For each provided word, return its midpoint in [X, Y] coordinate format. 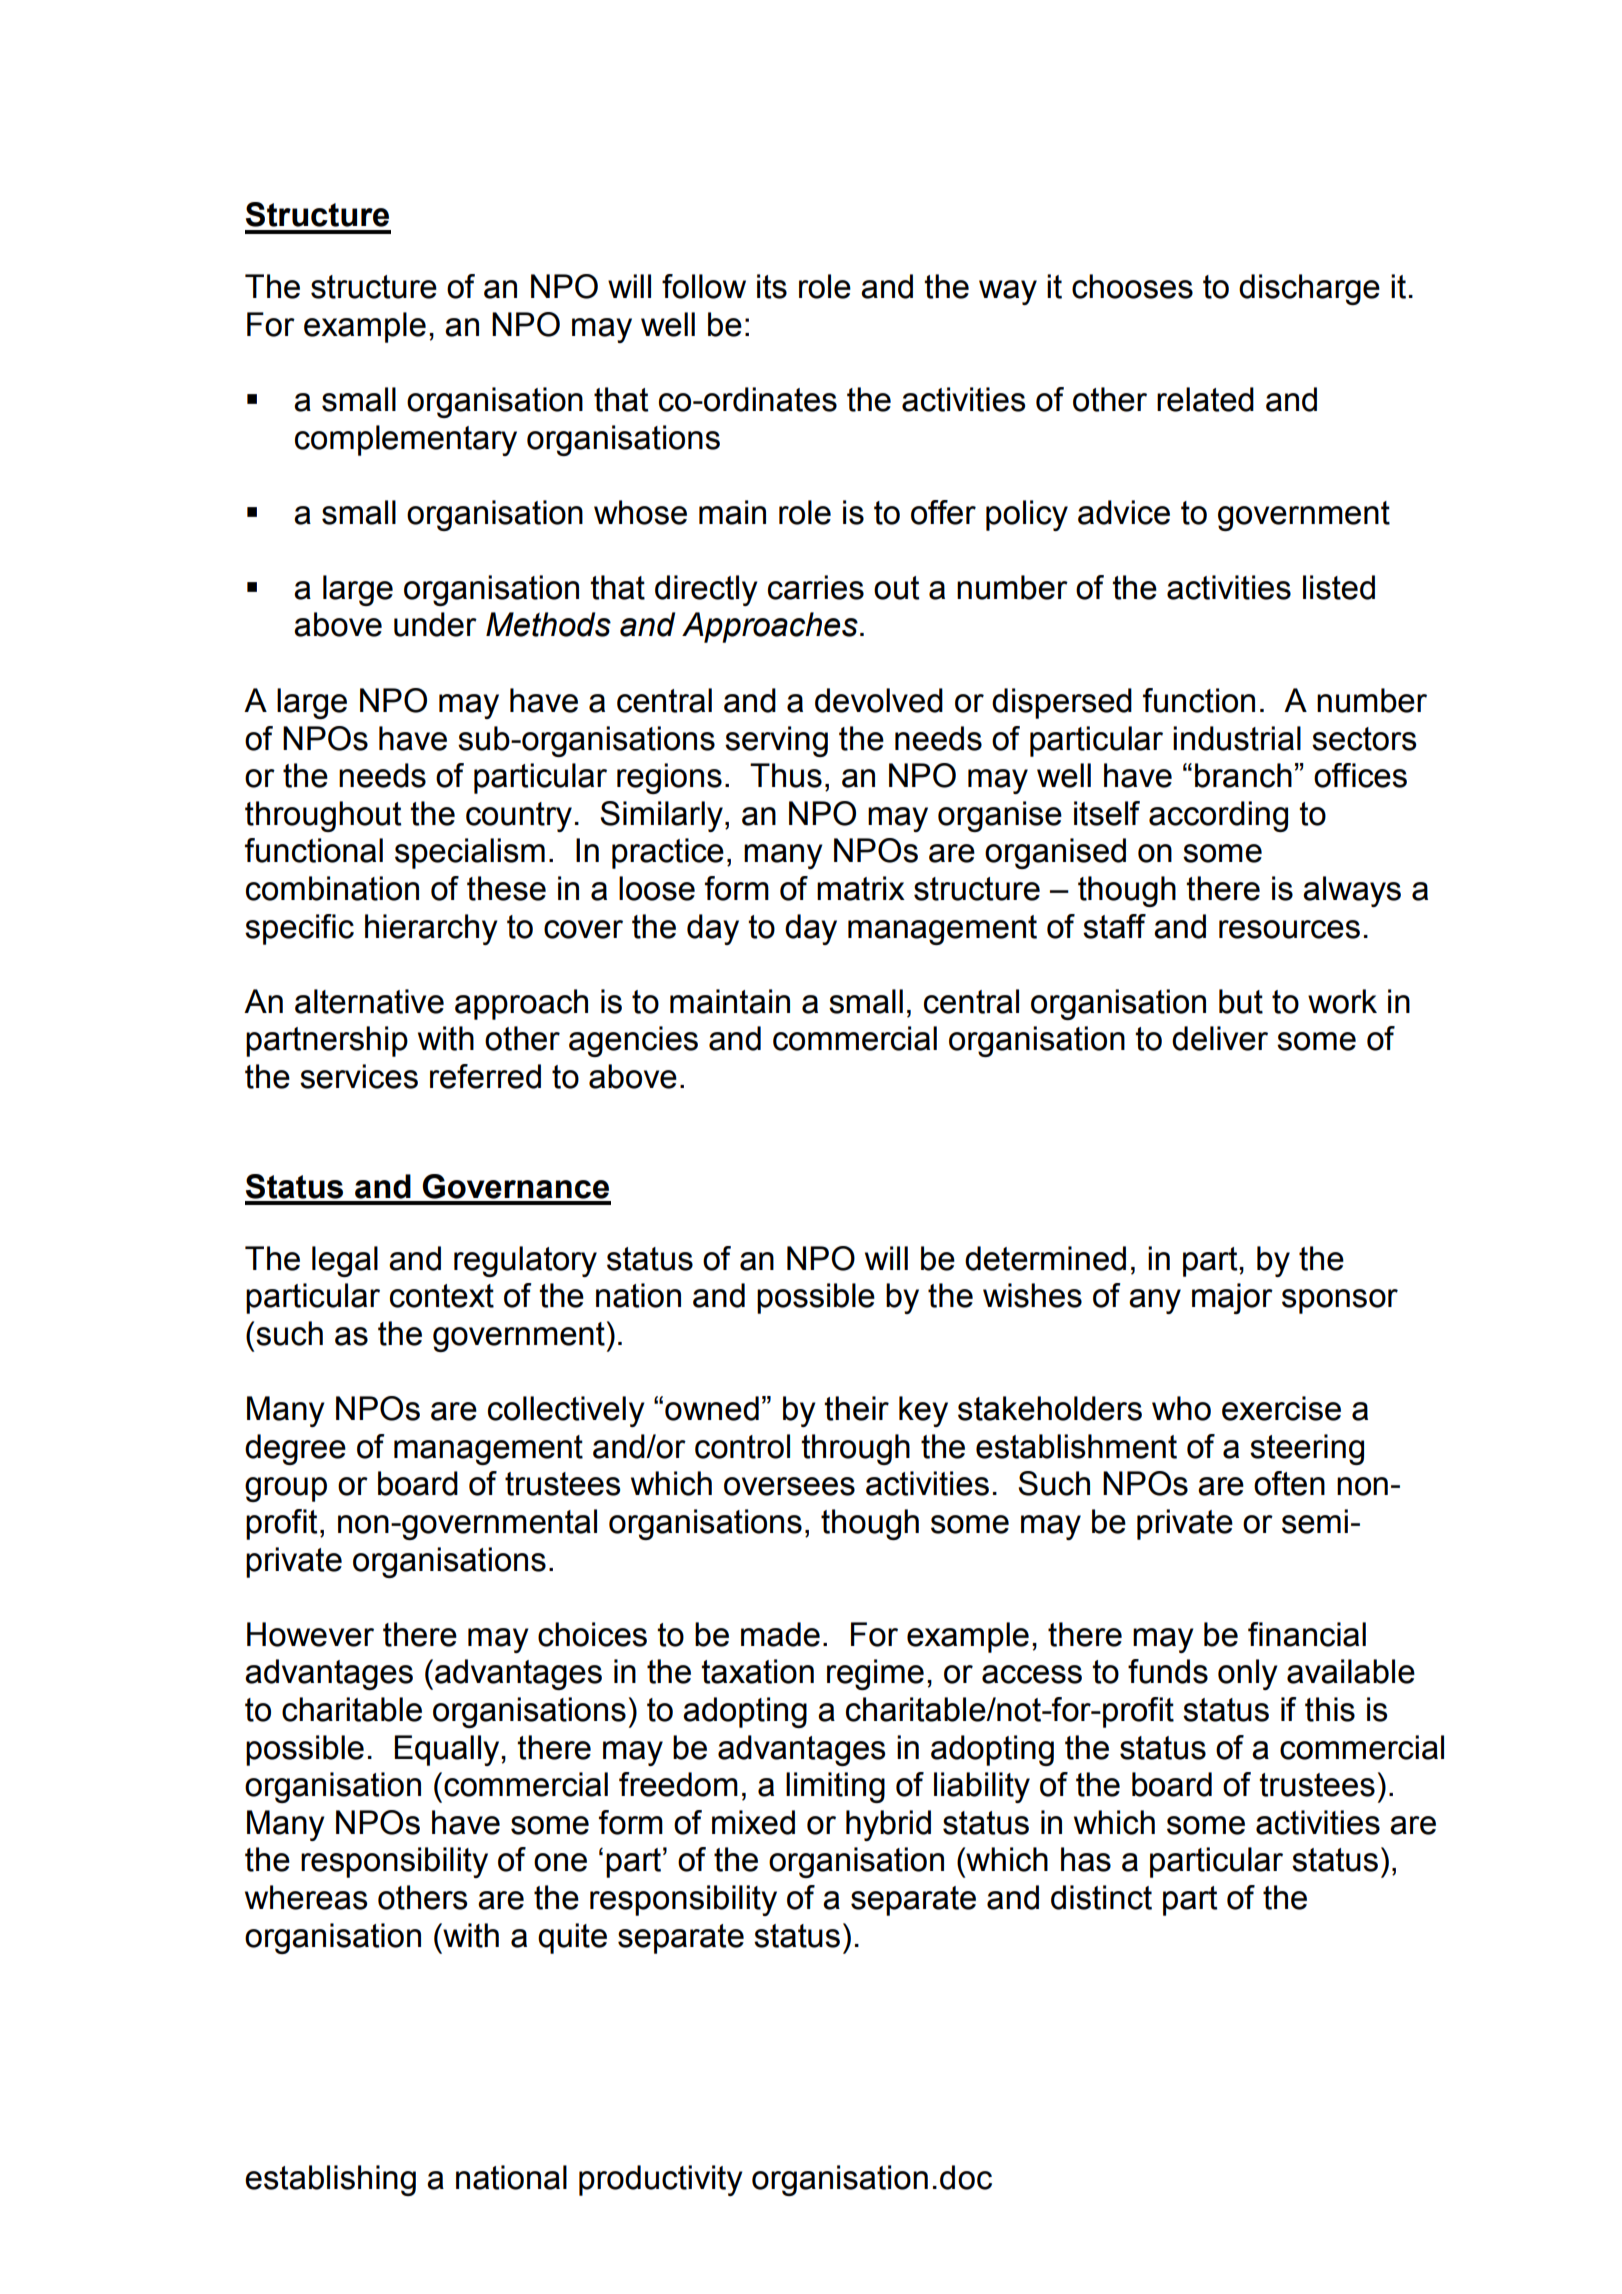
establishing [330, 2180]
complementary [406, 440]
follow [704, 286]
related [1205, 399]
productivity [661, 2180]
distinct [1101, 1897]
